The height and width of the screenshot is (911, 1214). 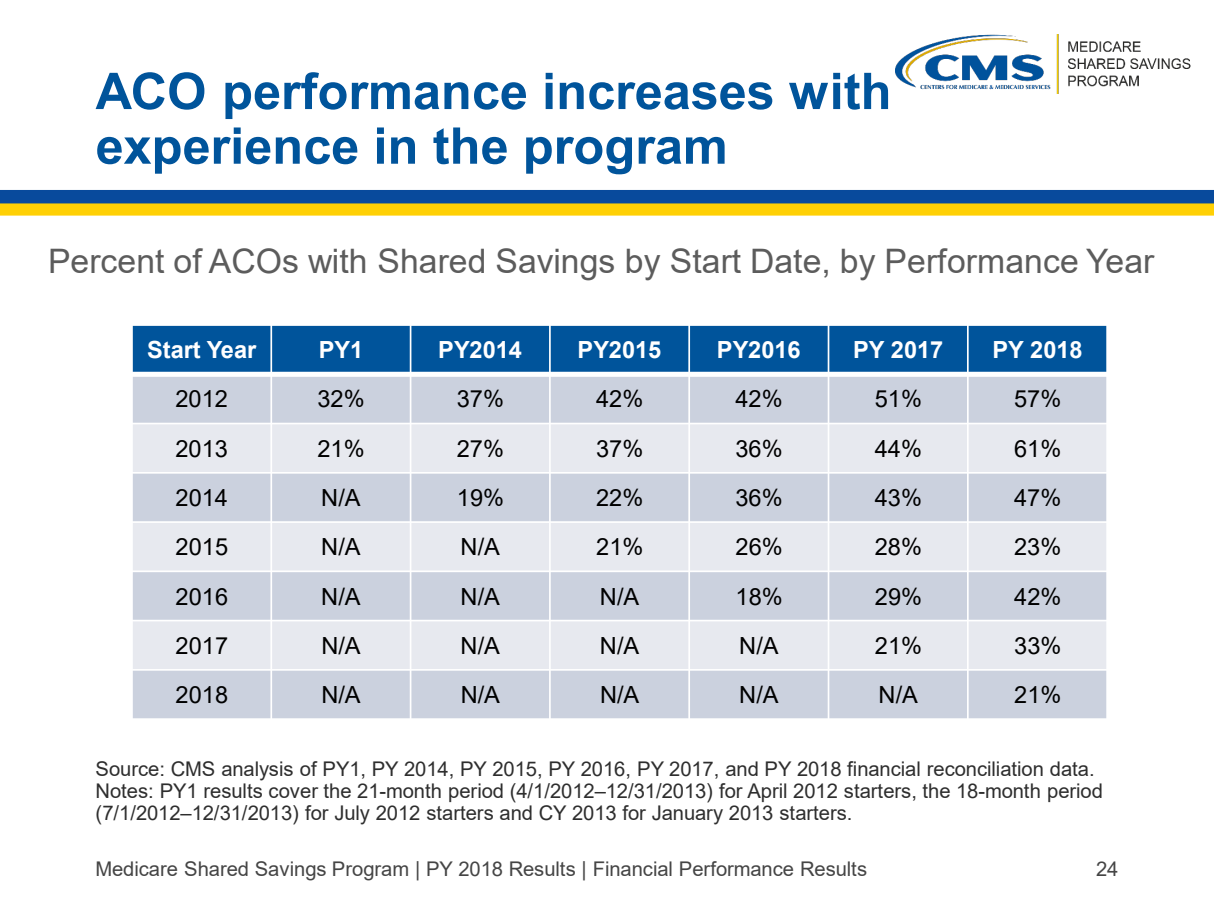 I want to click on Percent, so click(x=107, y=261).
